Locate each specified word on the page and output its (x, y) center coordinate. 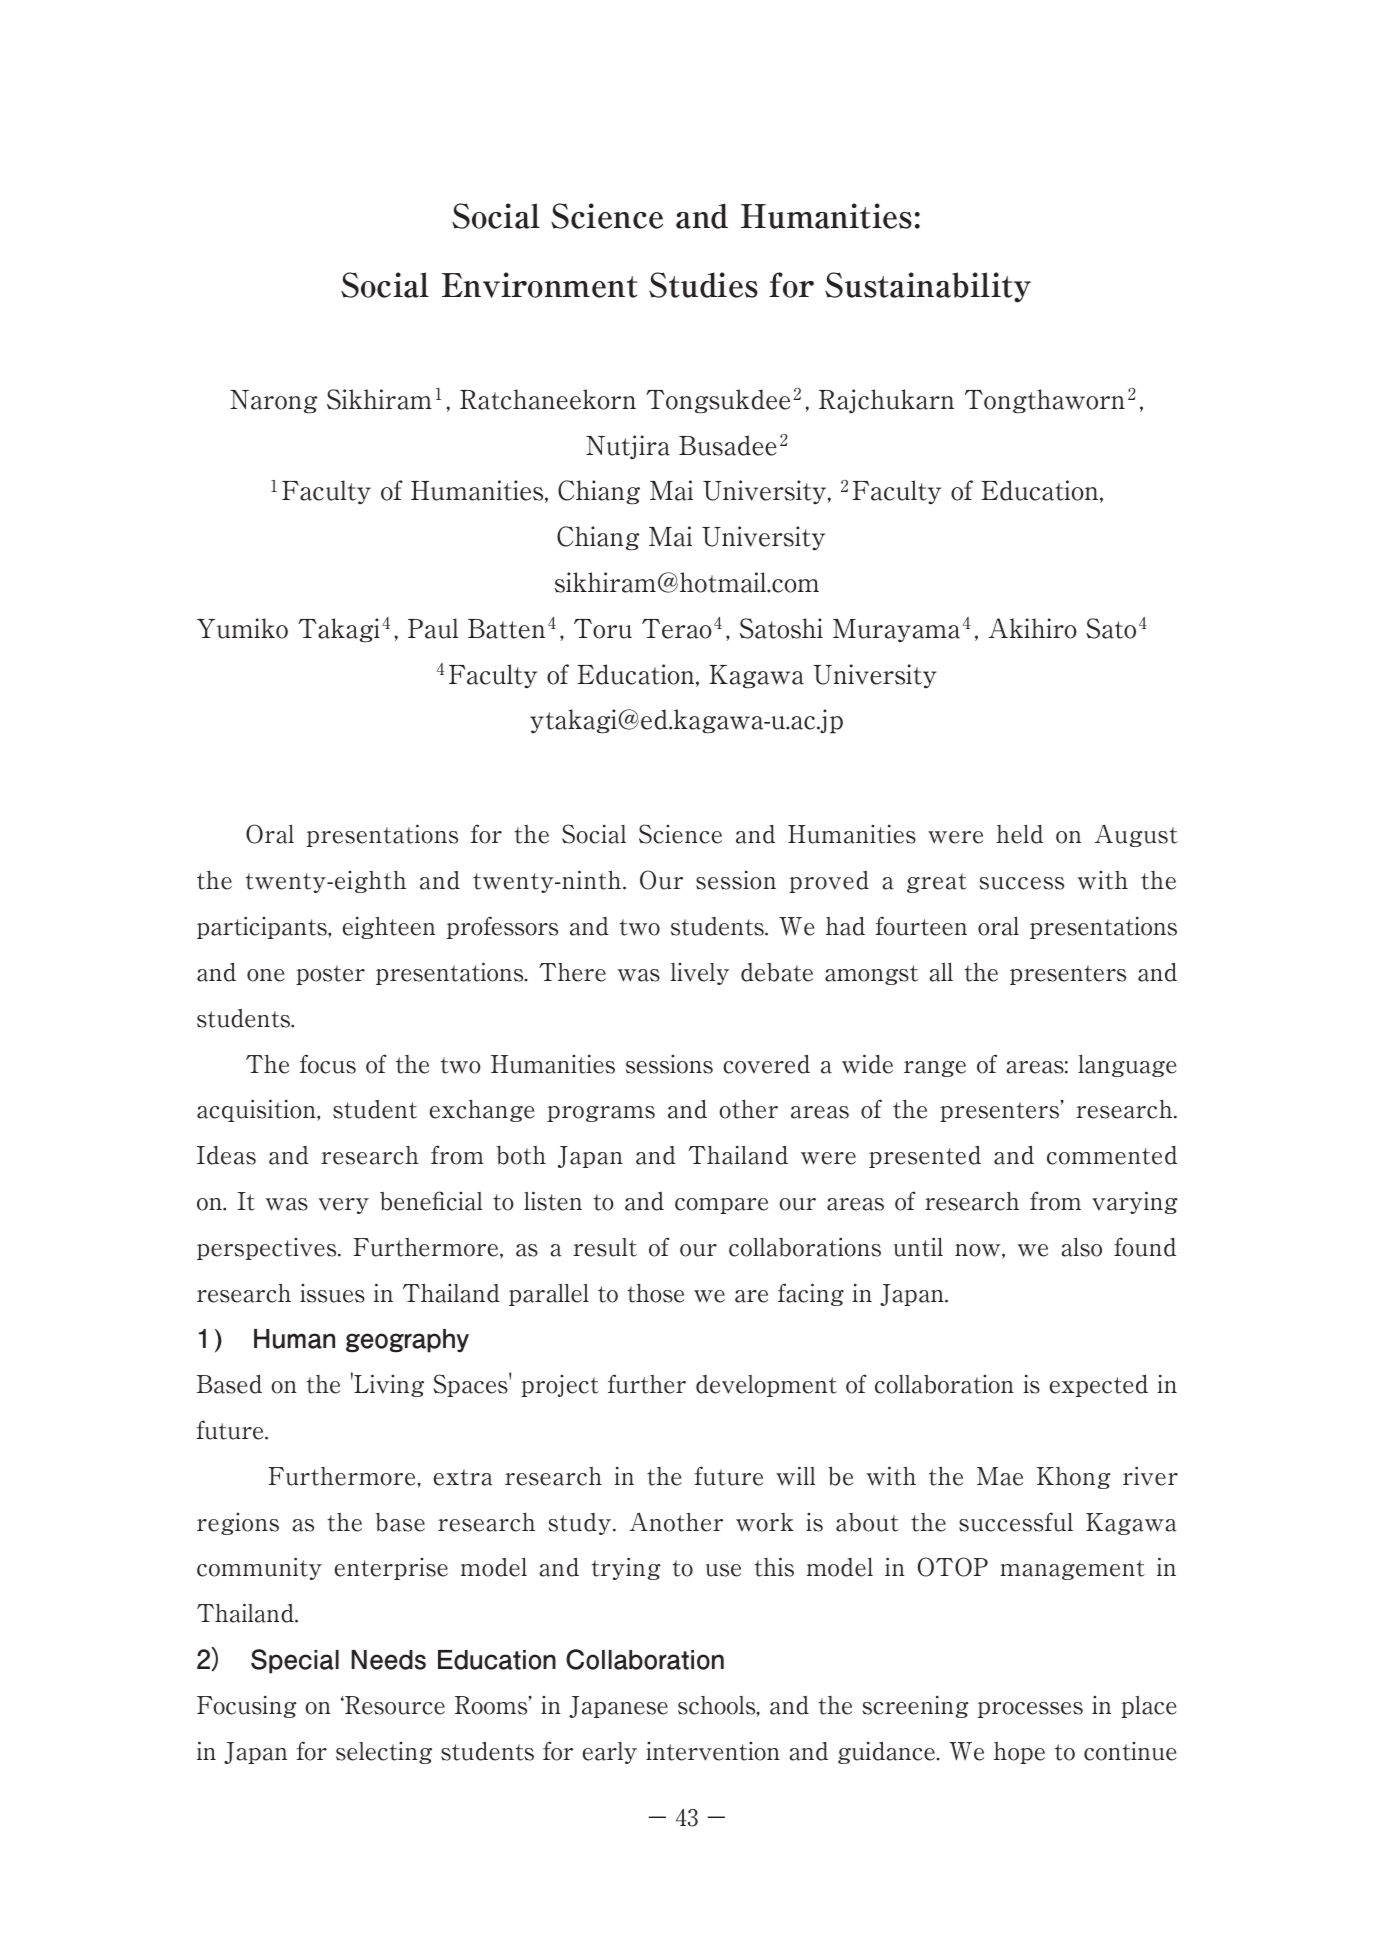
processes (1030, 1710)
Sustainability (928, 287)
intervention (713, 1751)
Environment (540, 285)
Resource (394, 1705)
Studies (703, 285)
